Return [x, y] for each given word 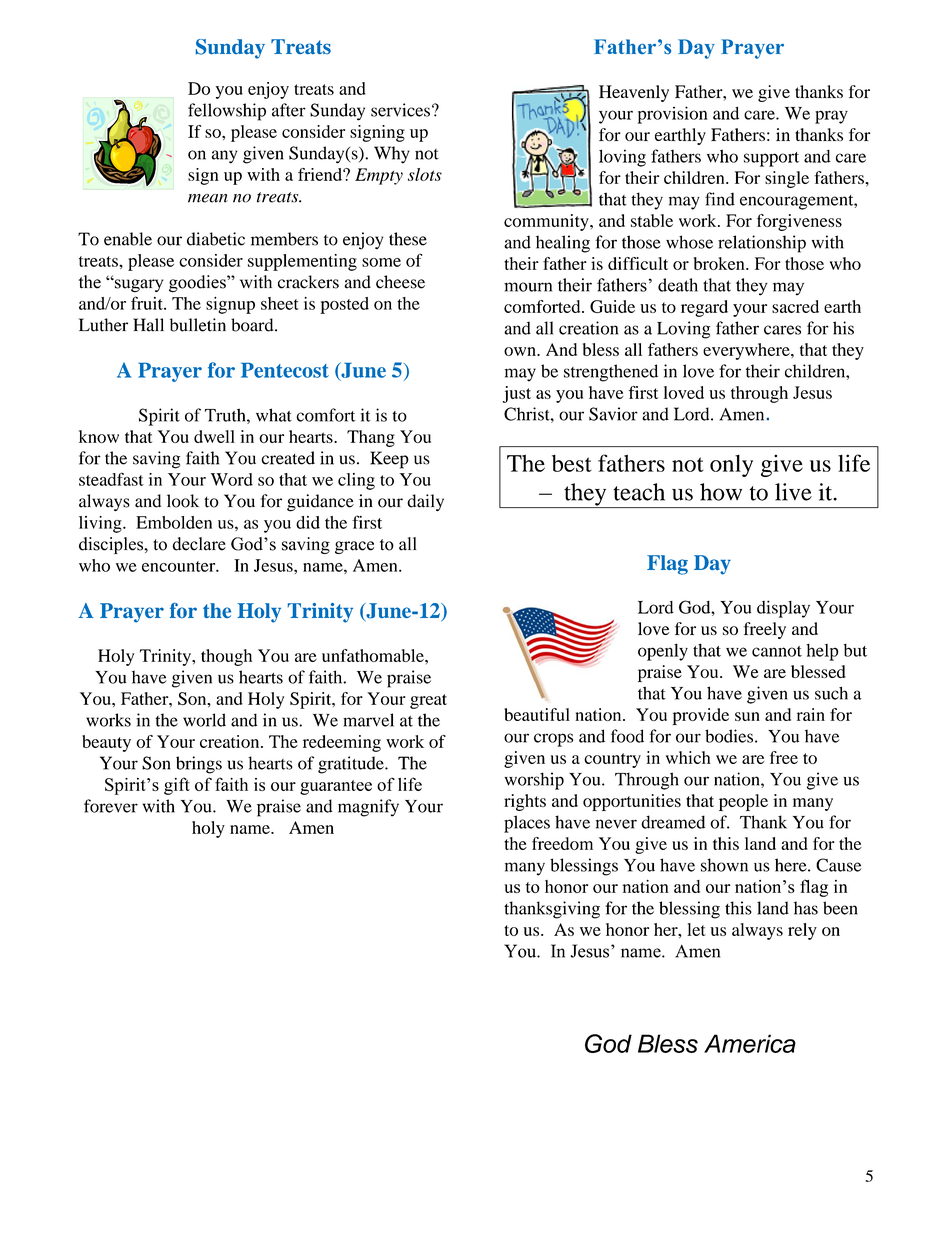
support [771, 159]
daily [425, 502]
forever [111, 806]
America [750, 1043]
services [400, 110]
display [783, 609]
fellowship [227, 112]
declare [199, 544]
